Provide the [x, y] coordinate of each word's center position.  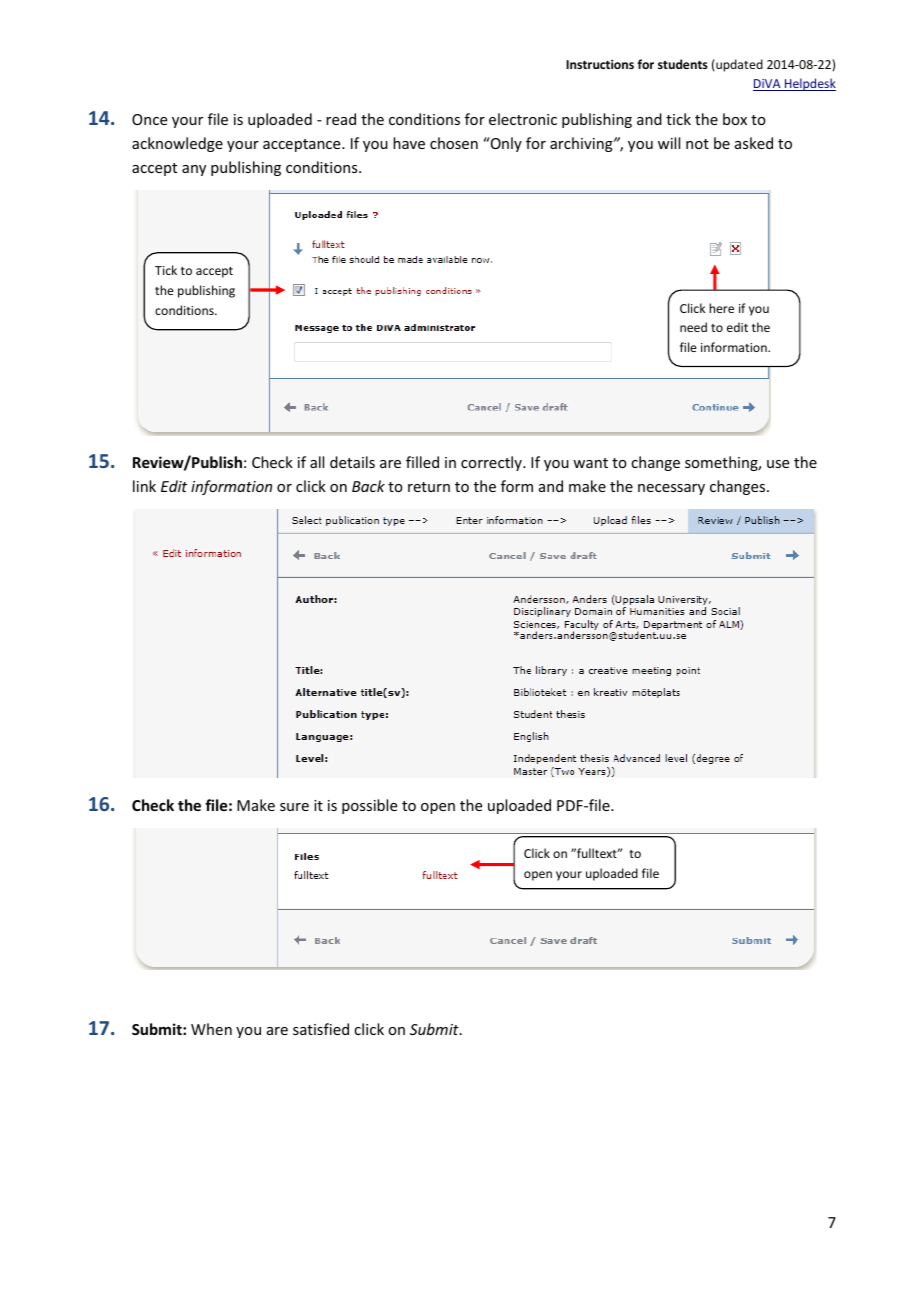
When [211, 1029]
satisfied [321, 1029]
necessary [671, 489]
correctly [492, 463]
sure [294, 807]
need [693, 327]
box [735, 119]
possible [369, 806]
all [317, 462]
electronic [523, 119]
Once [149, 119]
